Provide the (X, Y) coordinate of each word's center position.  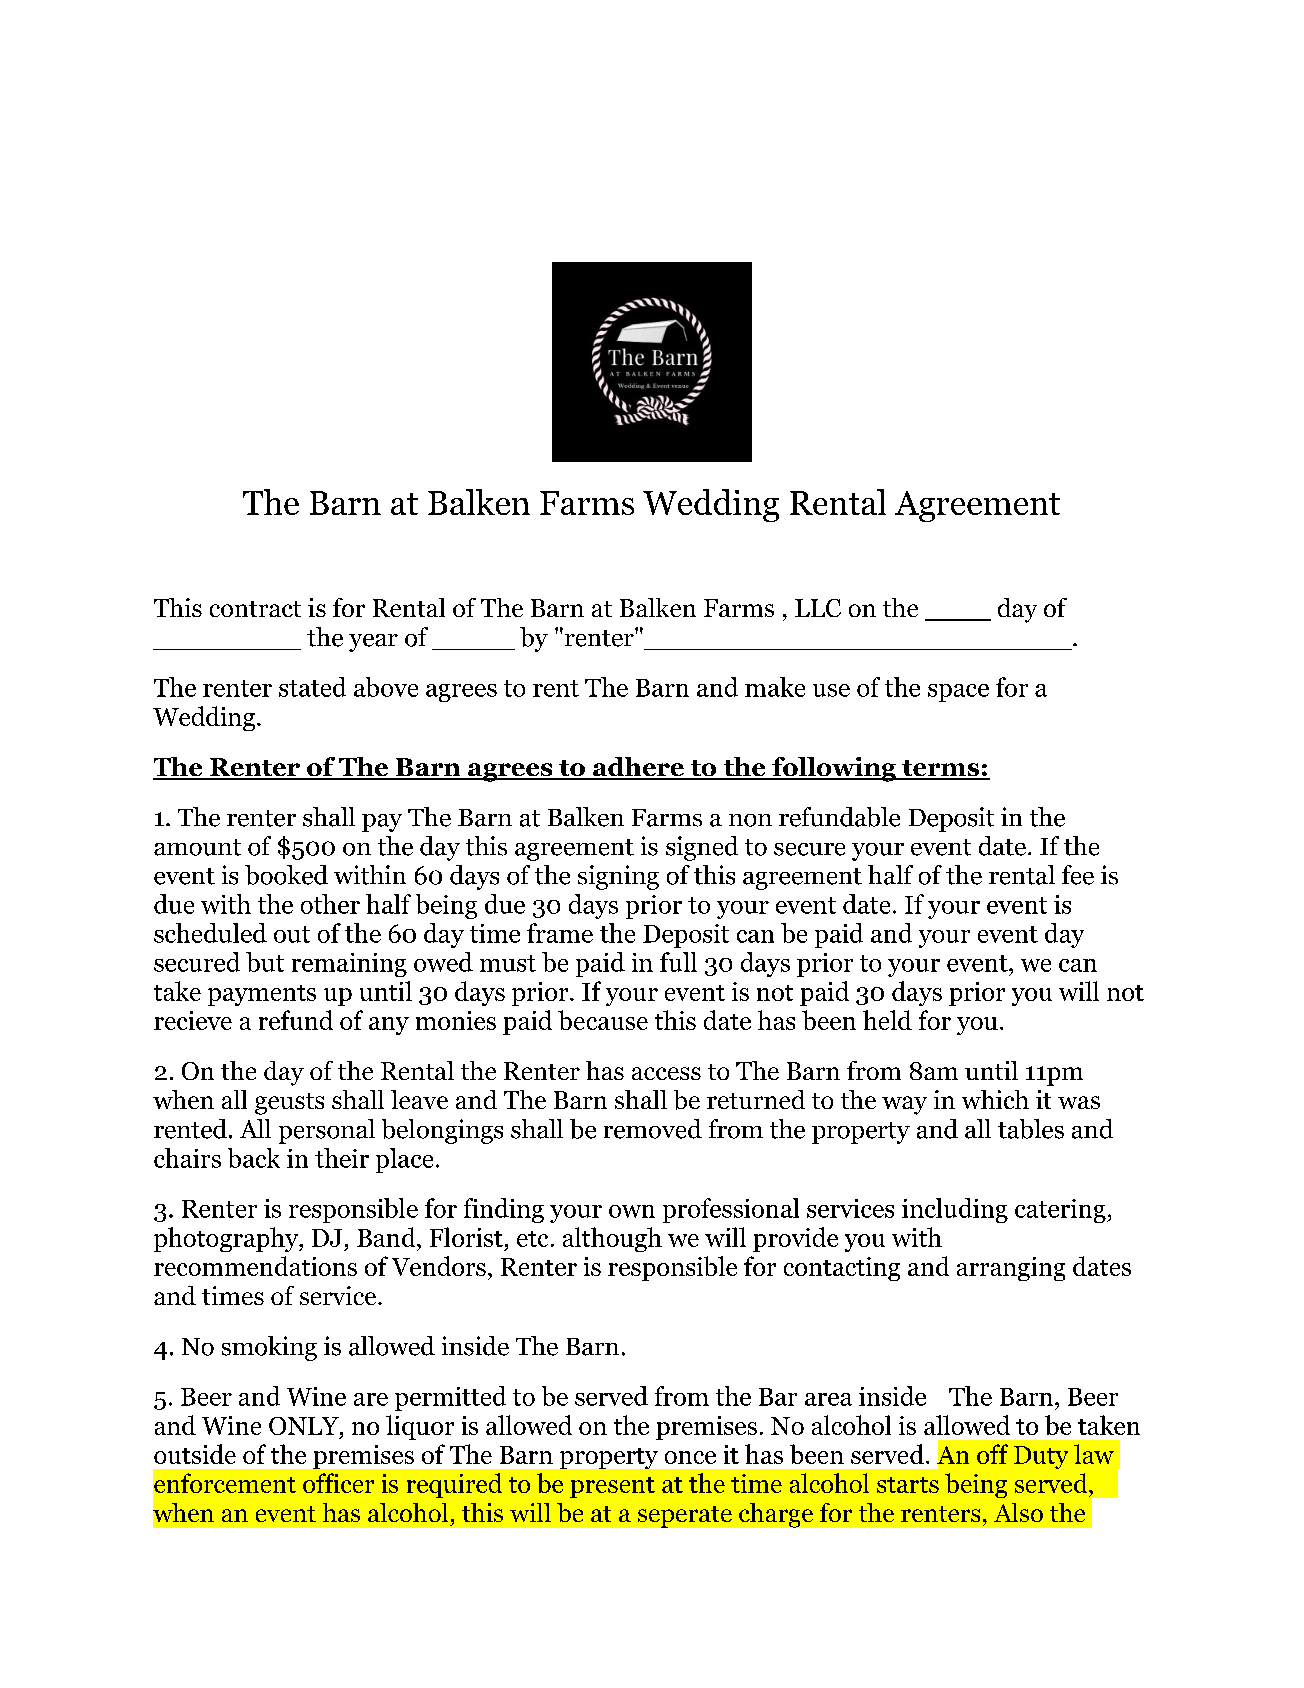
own (632, 1211)
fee (1078, 875)
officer (338, 1483)
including (955, 1210)
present (612, 1487)
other (330, 904)
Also (1018, 1512)
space (958, 693)
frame (560, 933)
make (775, 687)
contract (255, 609)
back (254, 1158)
